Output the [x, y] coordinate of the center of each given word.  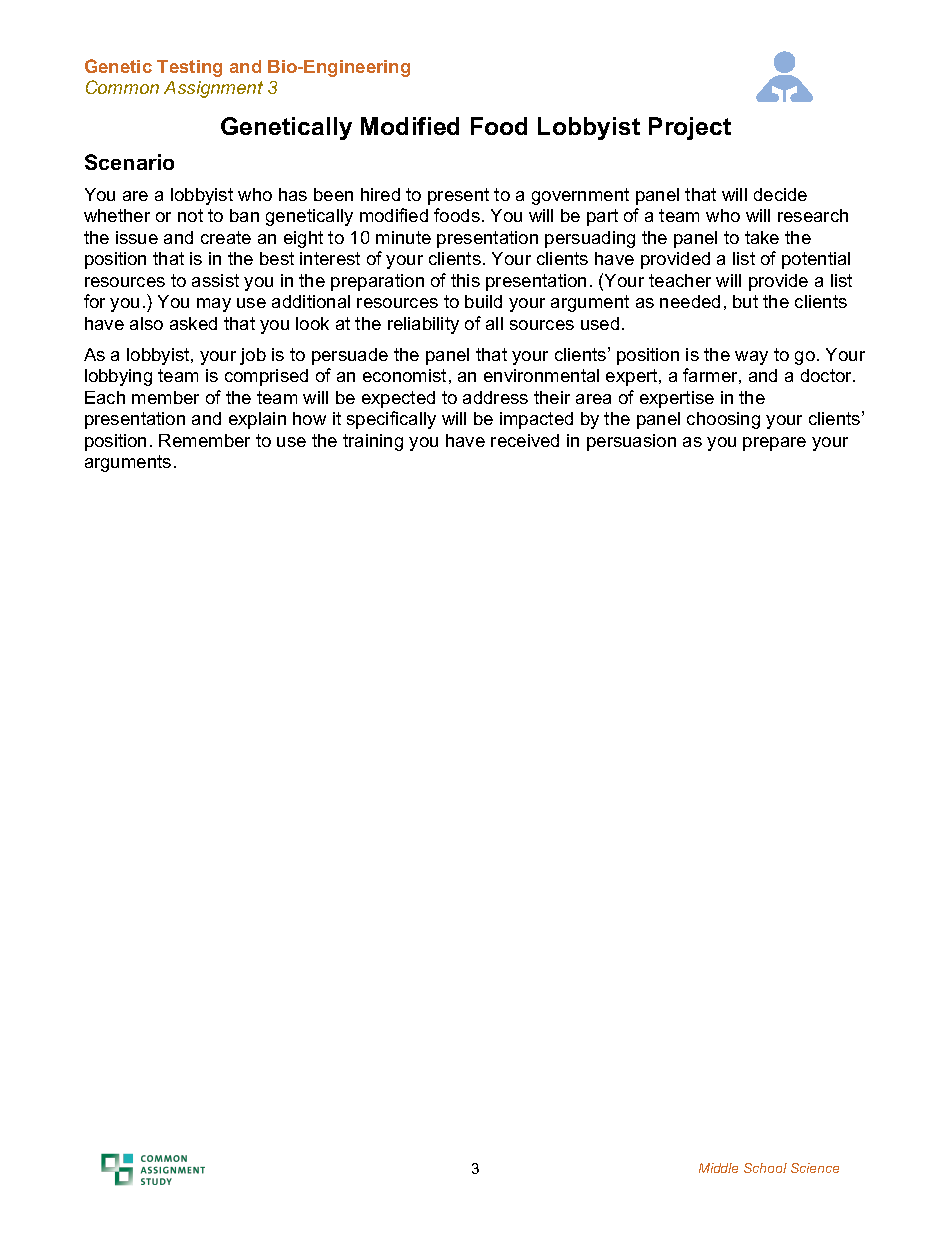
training [373, 442]
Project [690, 128]
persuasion [631, 442]
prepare [774, 444]
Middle [718, 1168]
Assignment [213, 89]
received [525, 440]
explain [257, 420]
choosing [723, 420]
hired [380, 194]
